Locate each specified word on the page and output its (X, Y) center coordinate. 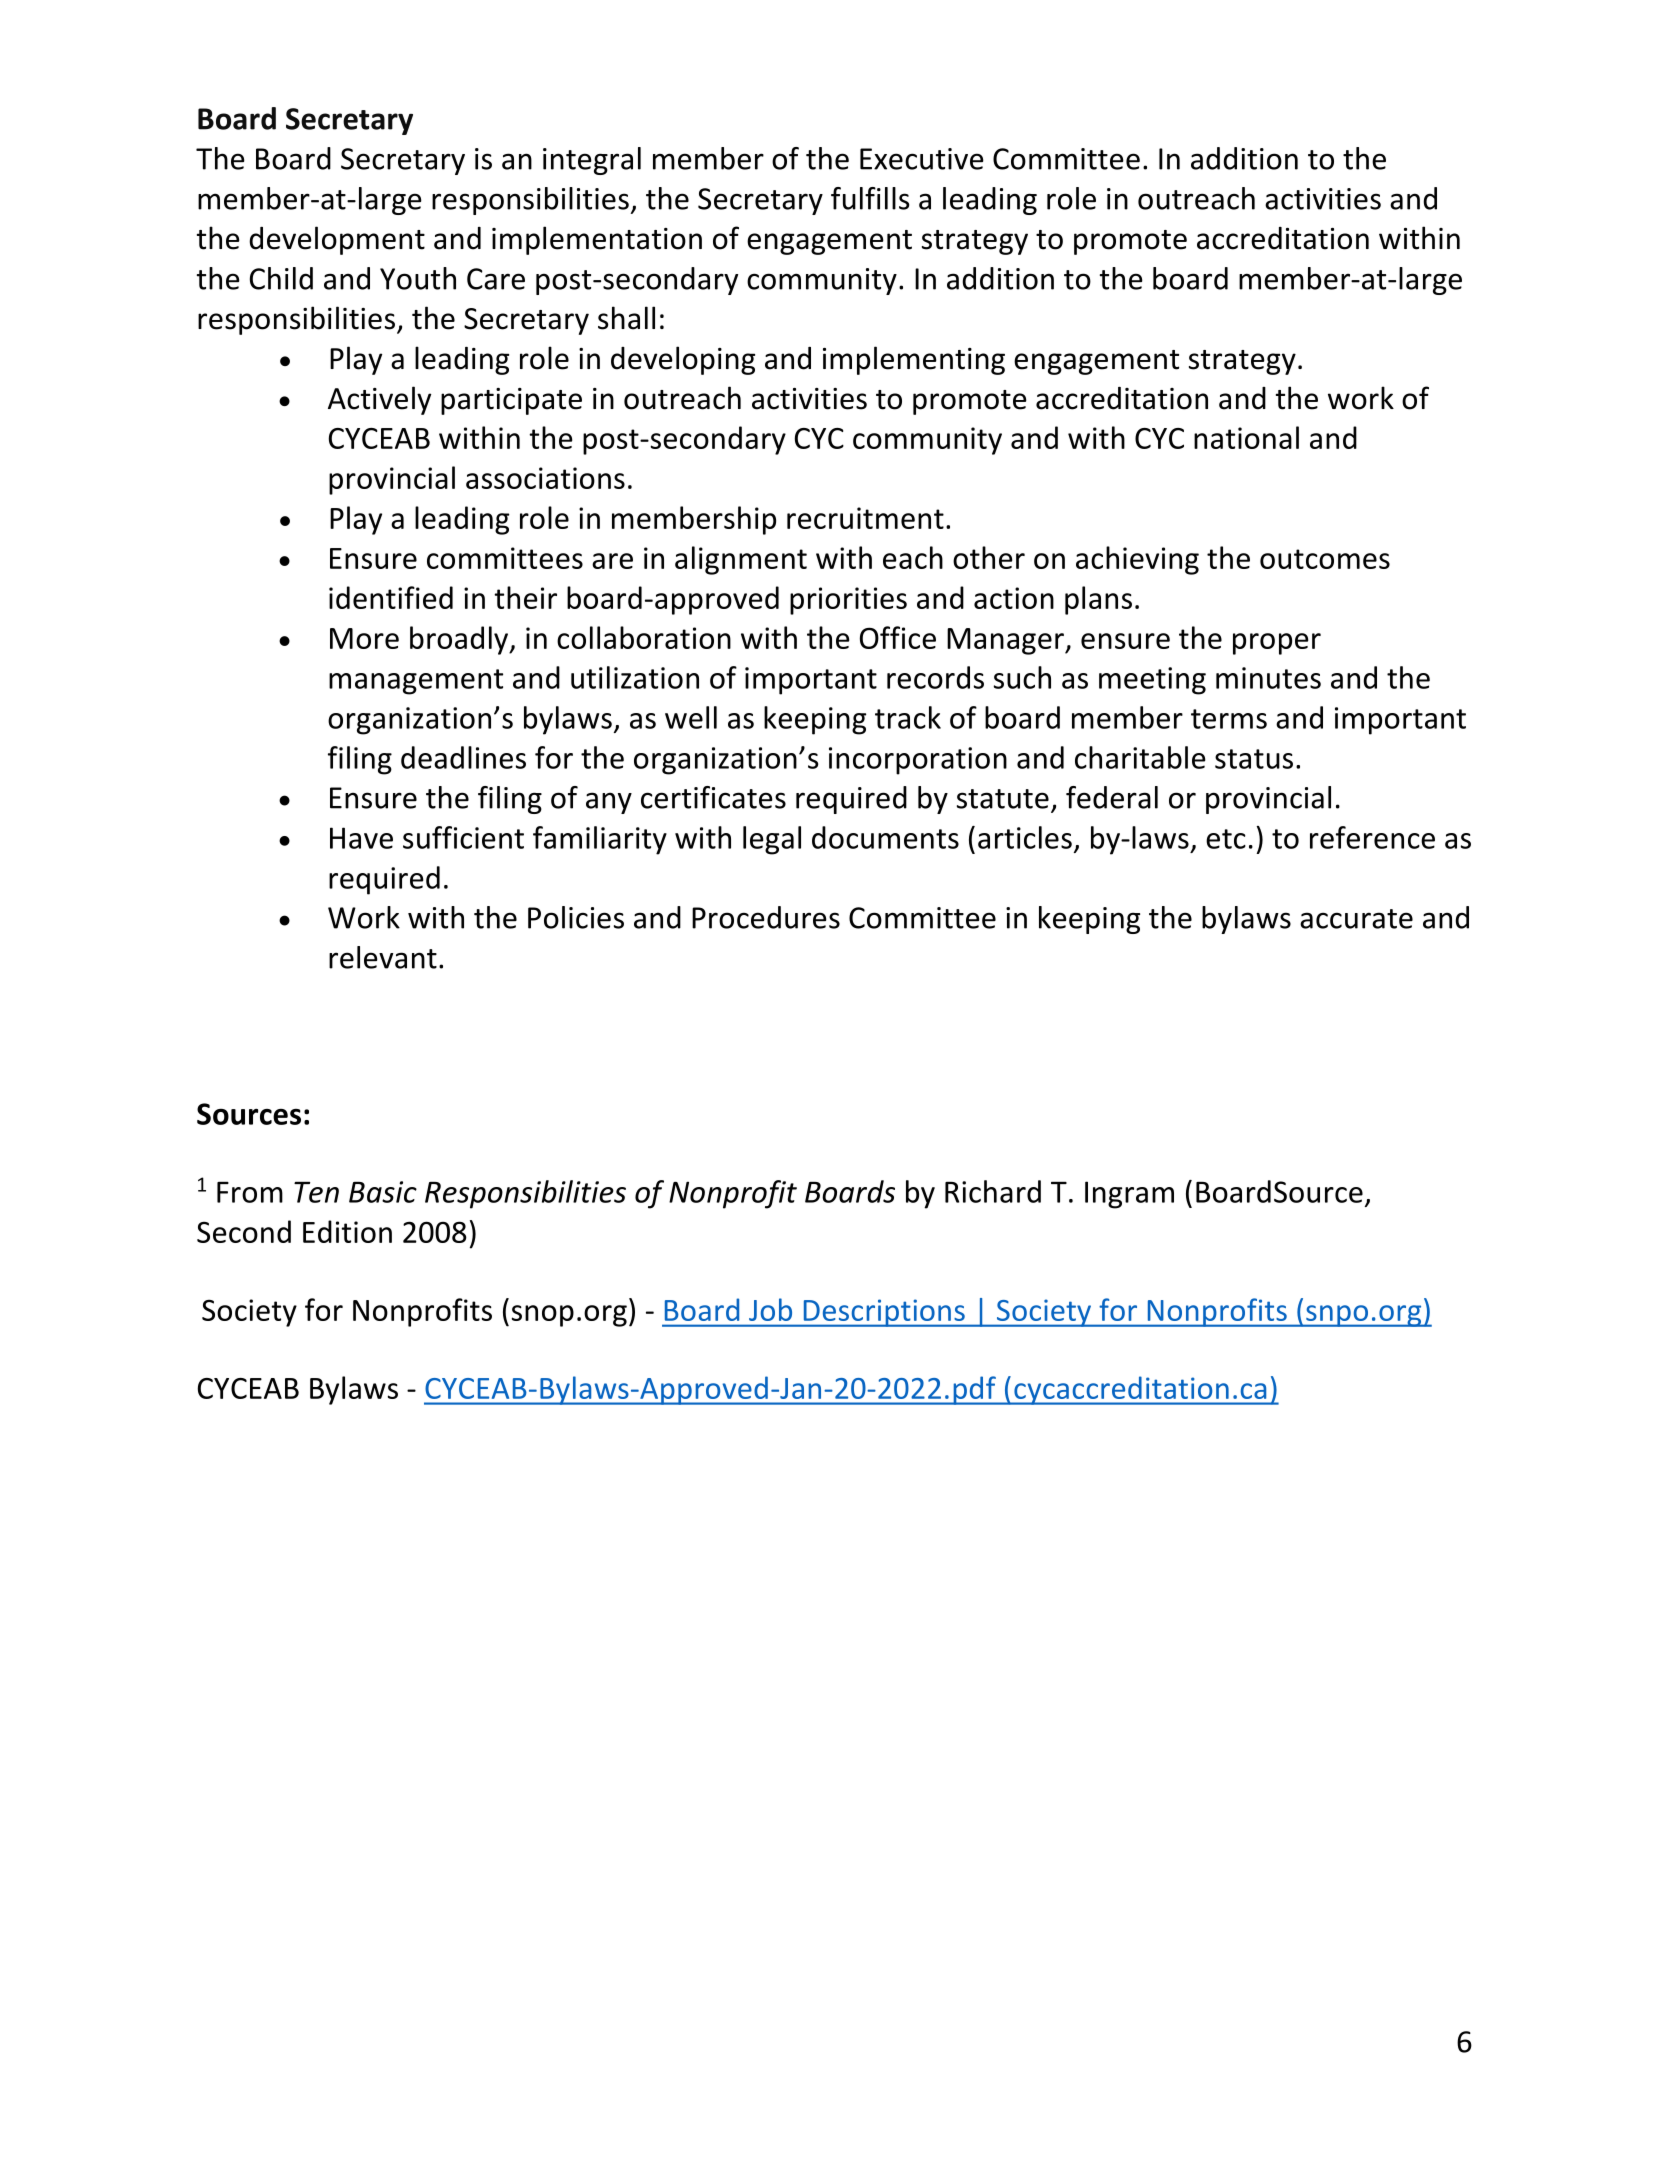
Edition (347, 1231)
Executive (922, 159)
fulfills (870, 198)
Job (770, 1309)
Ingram (1129, 1195)
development (337, 240)
